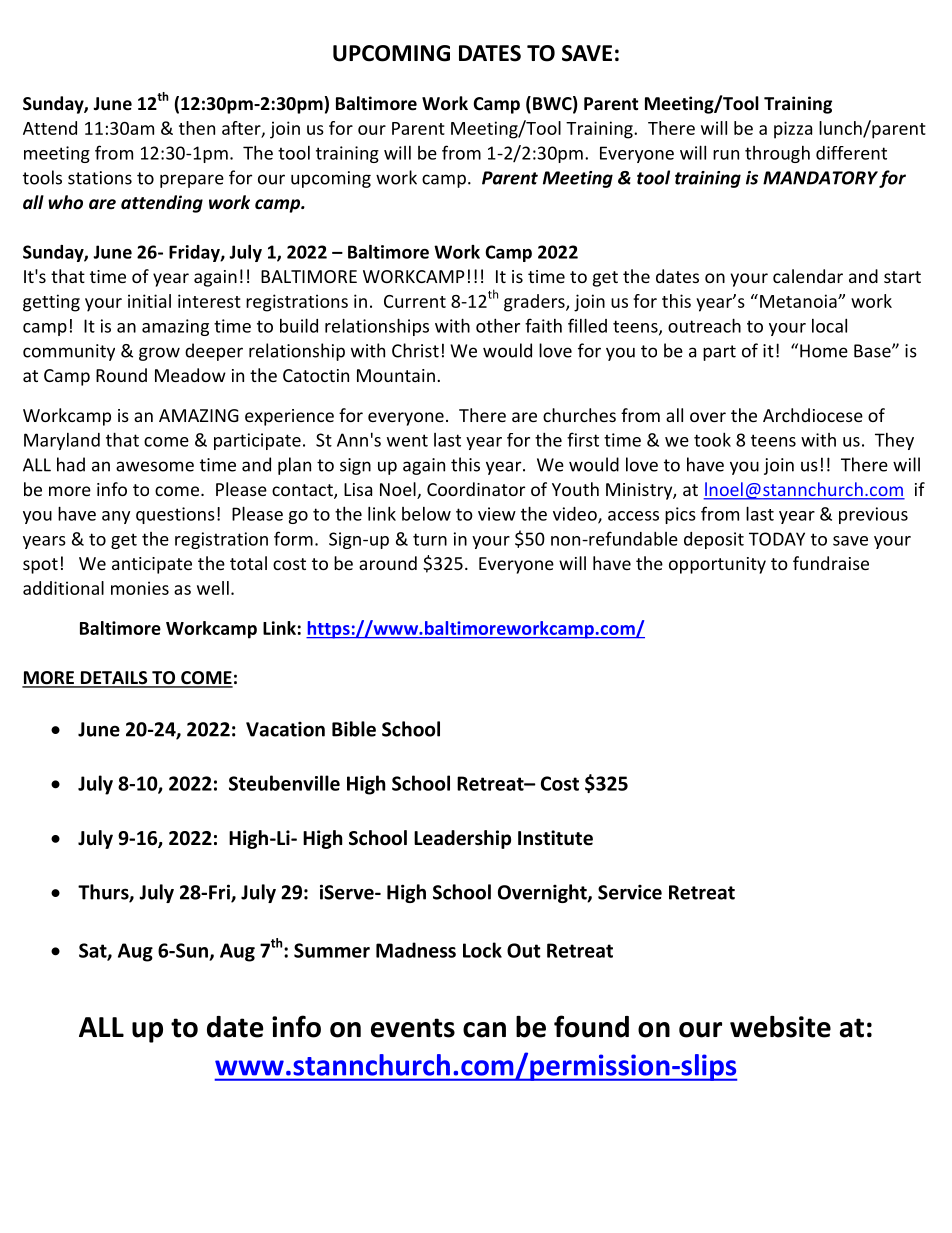 This page has height=1233, width=952. What do you see at coordinates (484, 1030) in the page?
I see `can` at bounding box center [484, 1030].
